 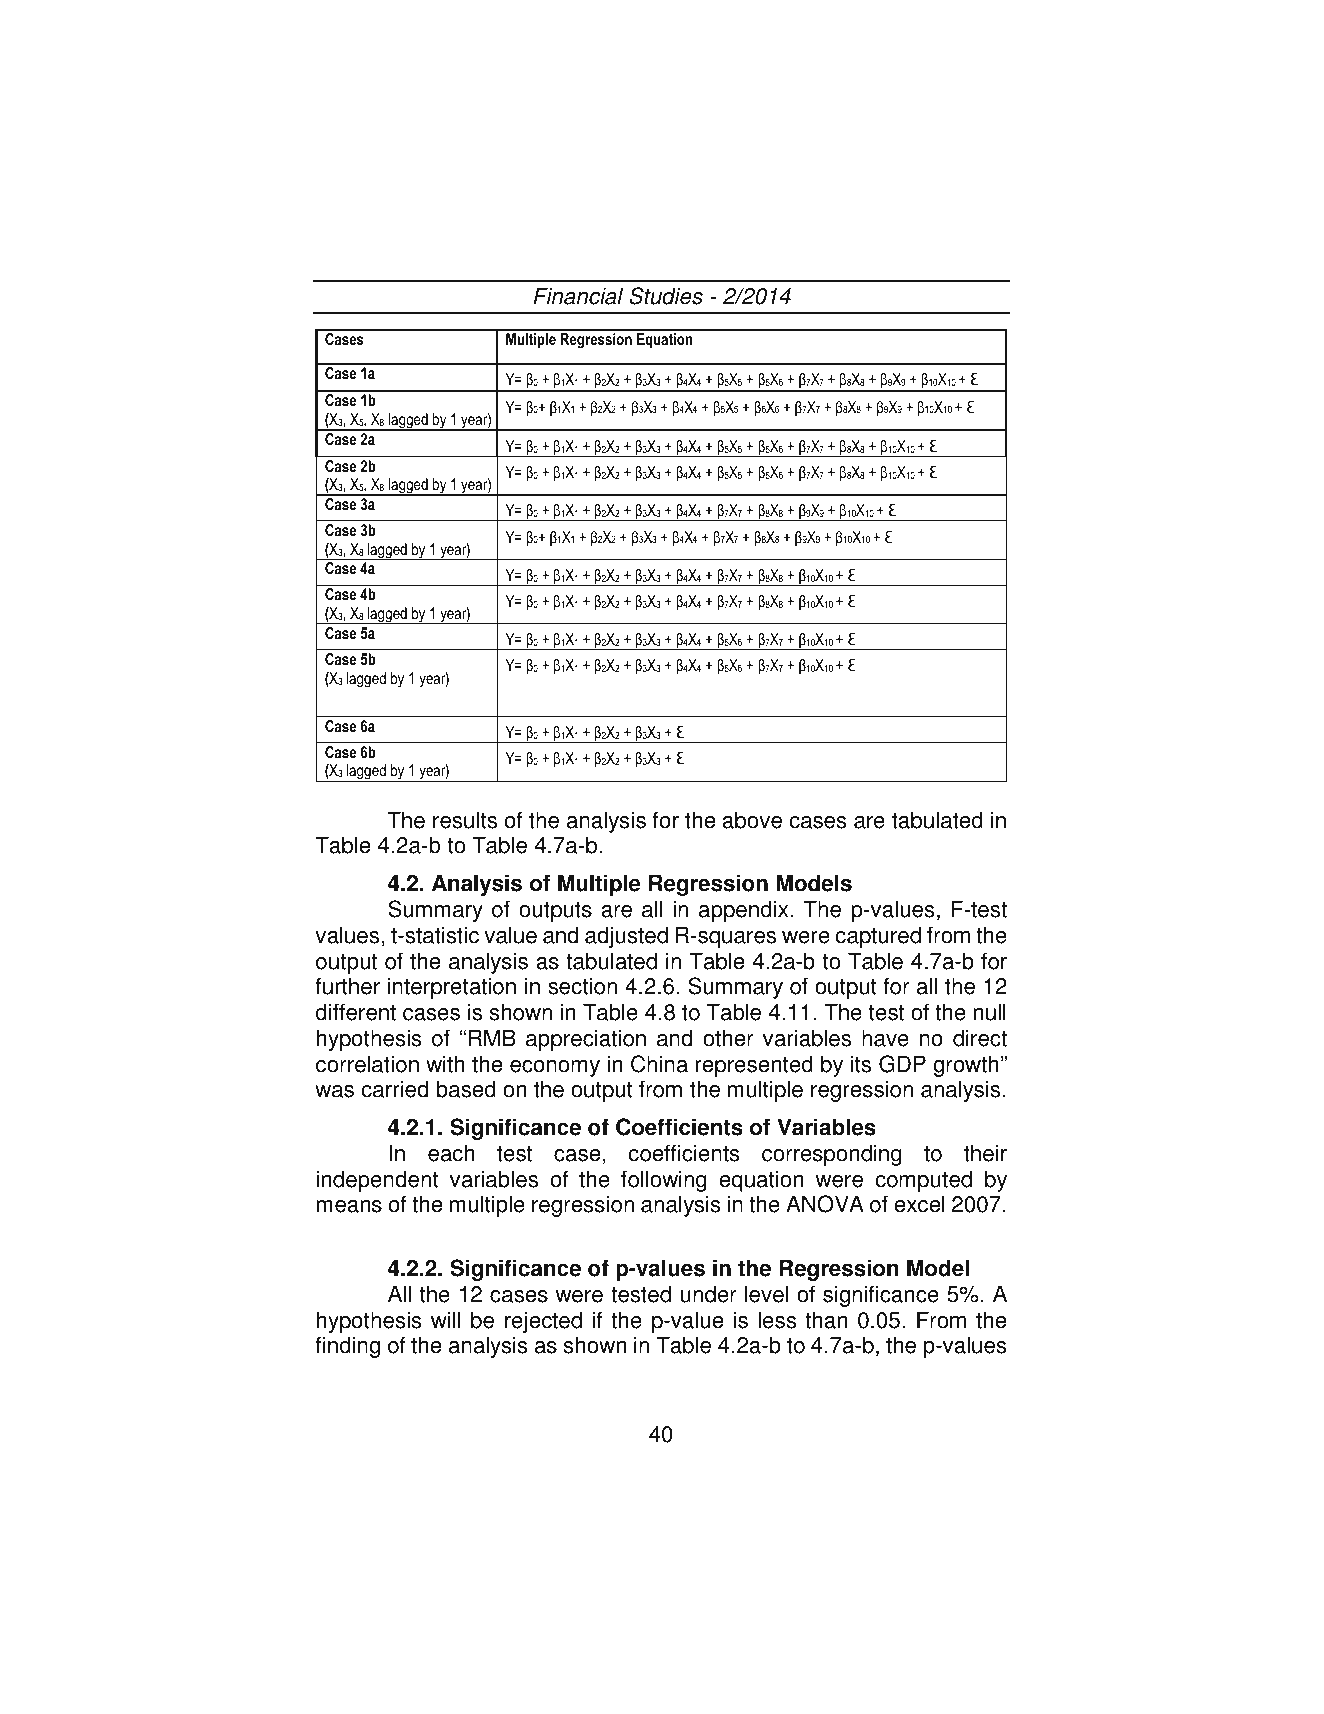 What do you see at coordinates (445, 1319) in the screenshot?
I see `will` at bounding box center [445, 1319].
